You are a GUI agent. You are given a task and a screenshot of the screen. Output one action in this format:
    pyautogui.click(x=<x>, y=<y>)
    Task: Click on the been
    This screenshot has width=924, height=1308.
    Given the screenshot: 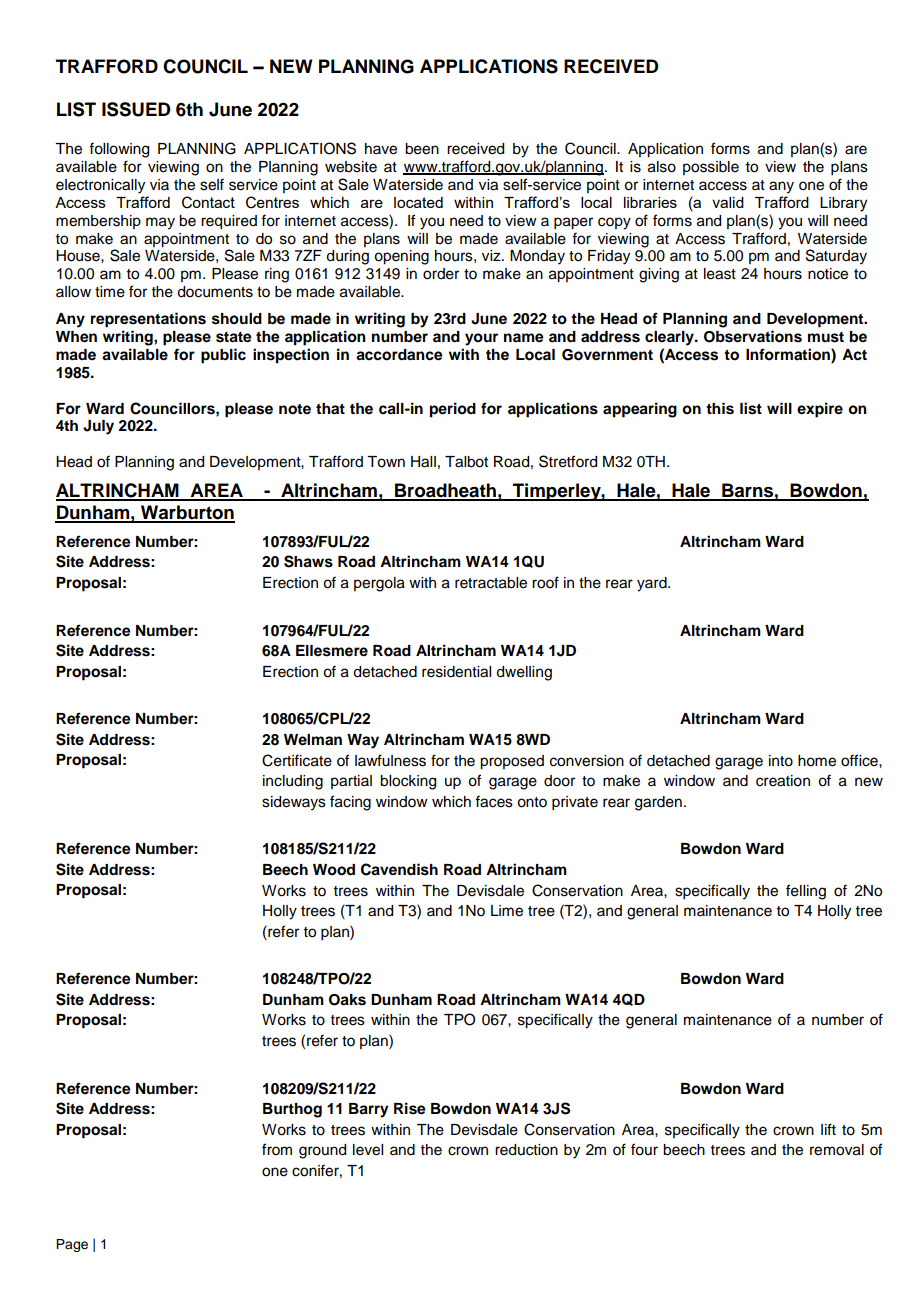 What is the action you would take?
    pyautogui.click(x=422, y=149)
